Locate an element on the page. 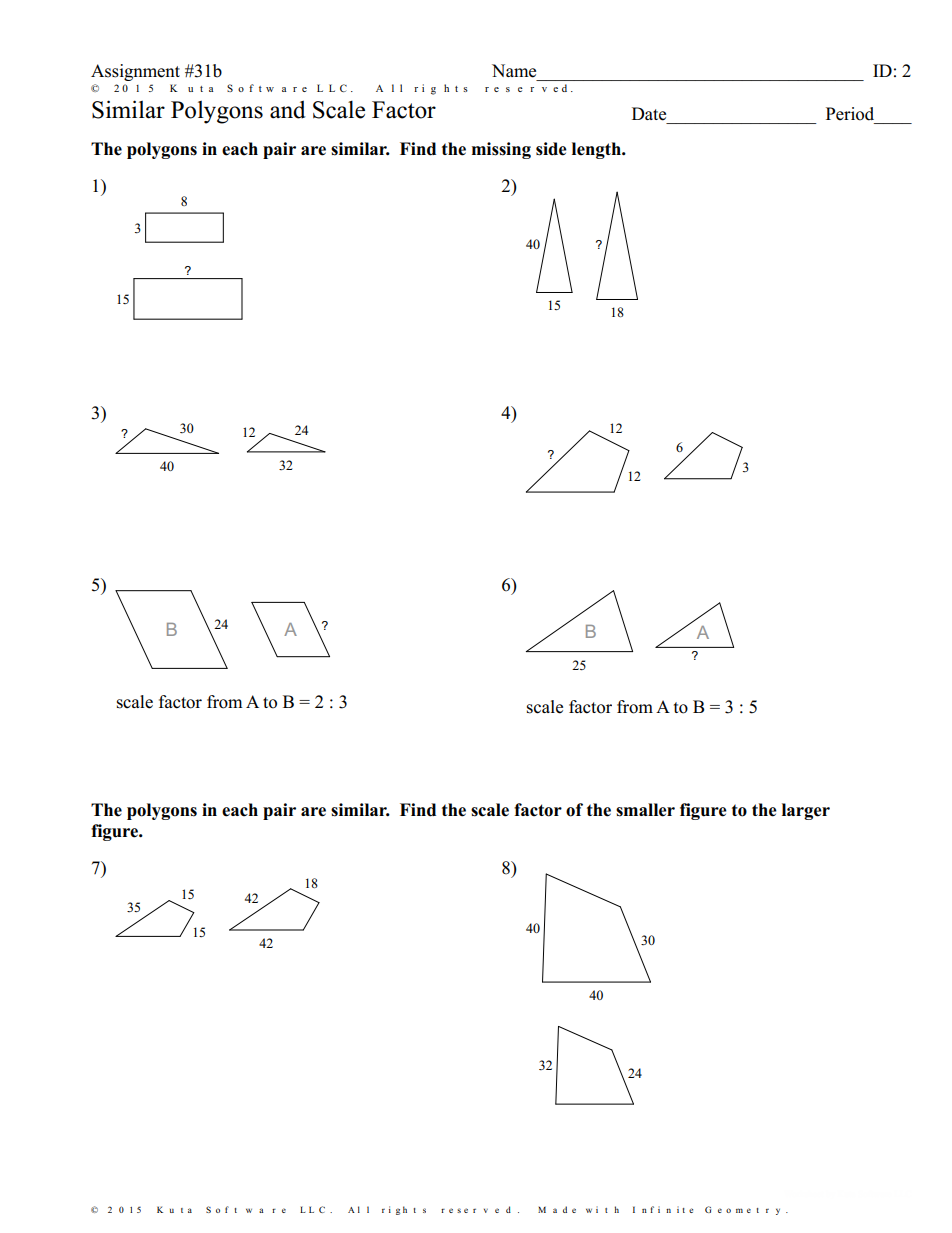 The image size is (952, 1233). larger is located at coordinates (806, 811).
